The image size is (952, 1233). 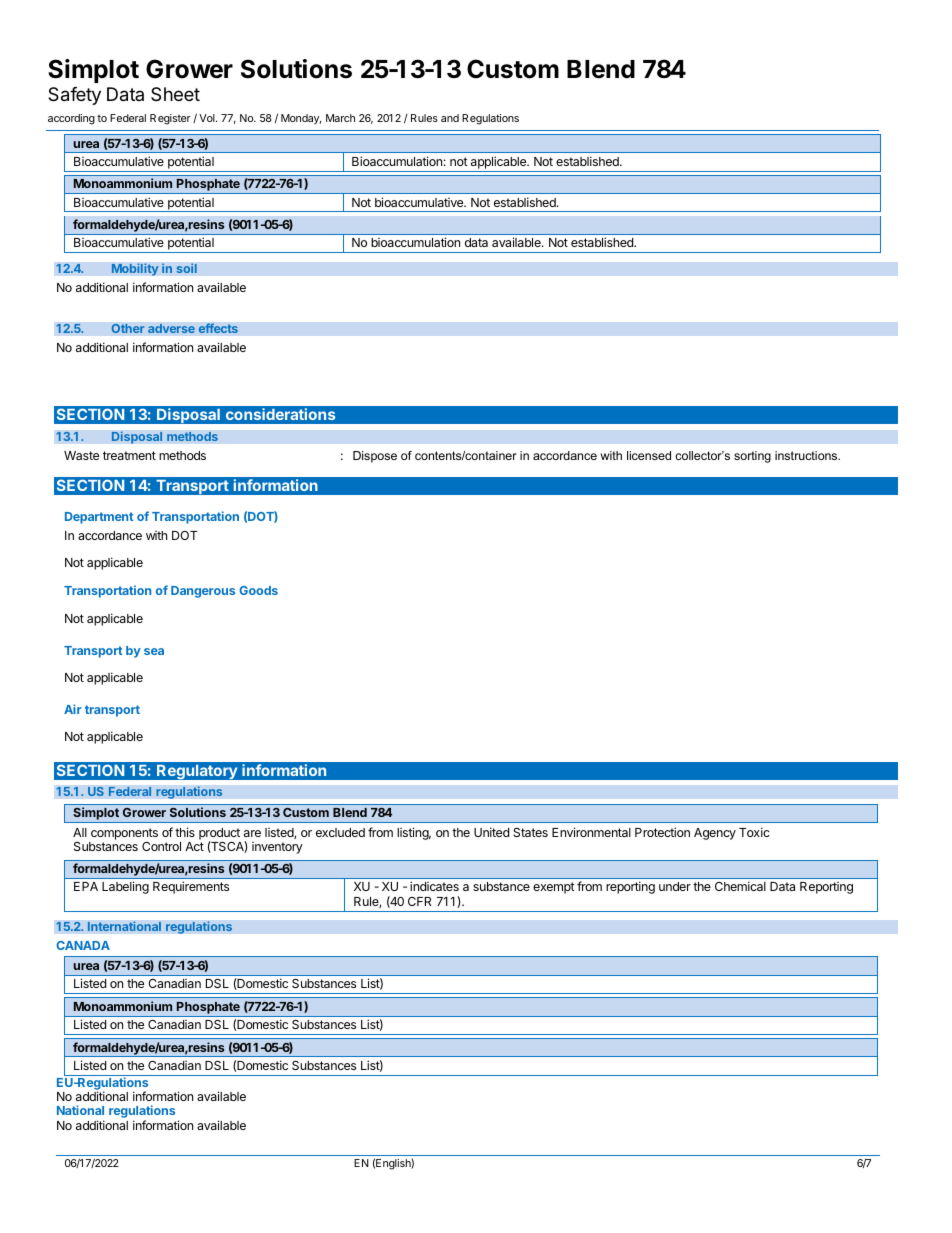 I want to click on March, so click(x=340, y=118).
